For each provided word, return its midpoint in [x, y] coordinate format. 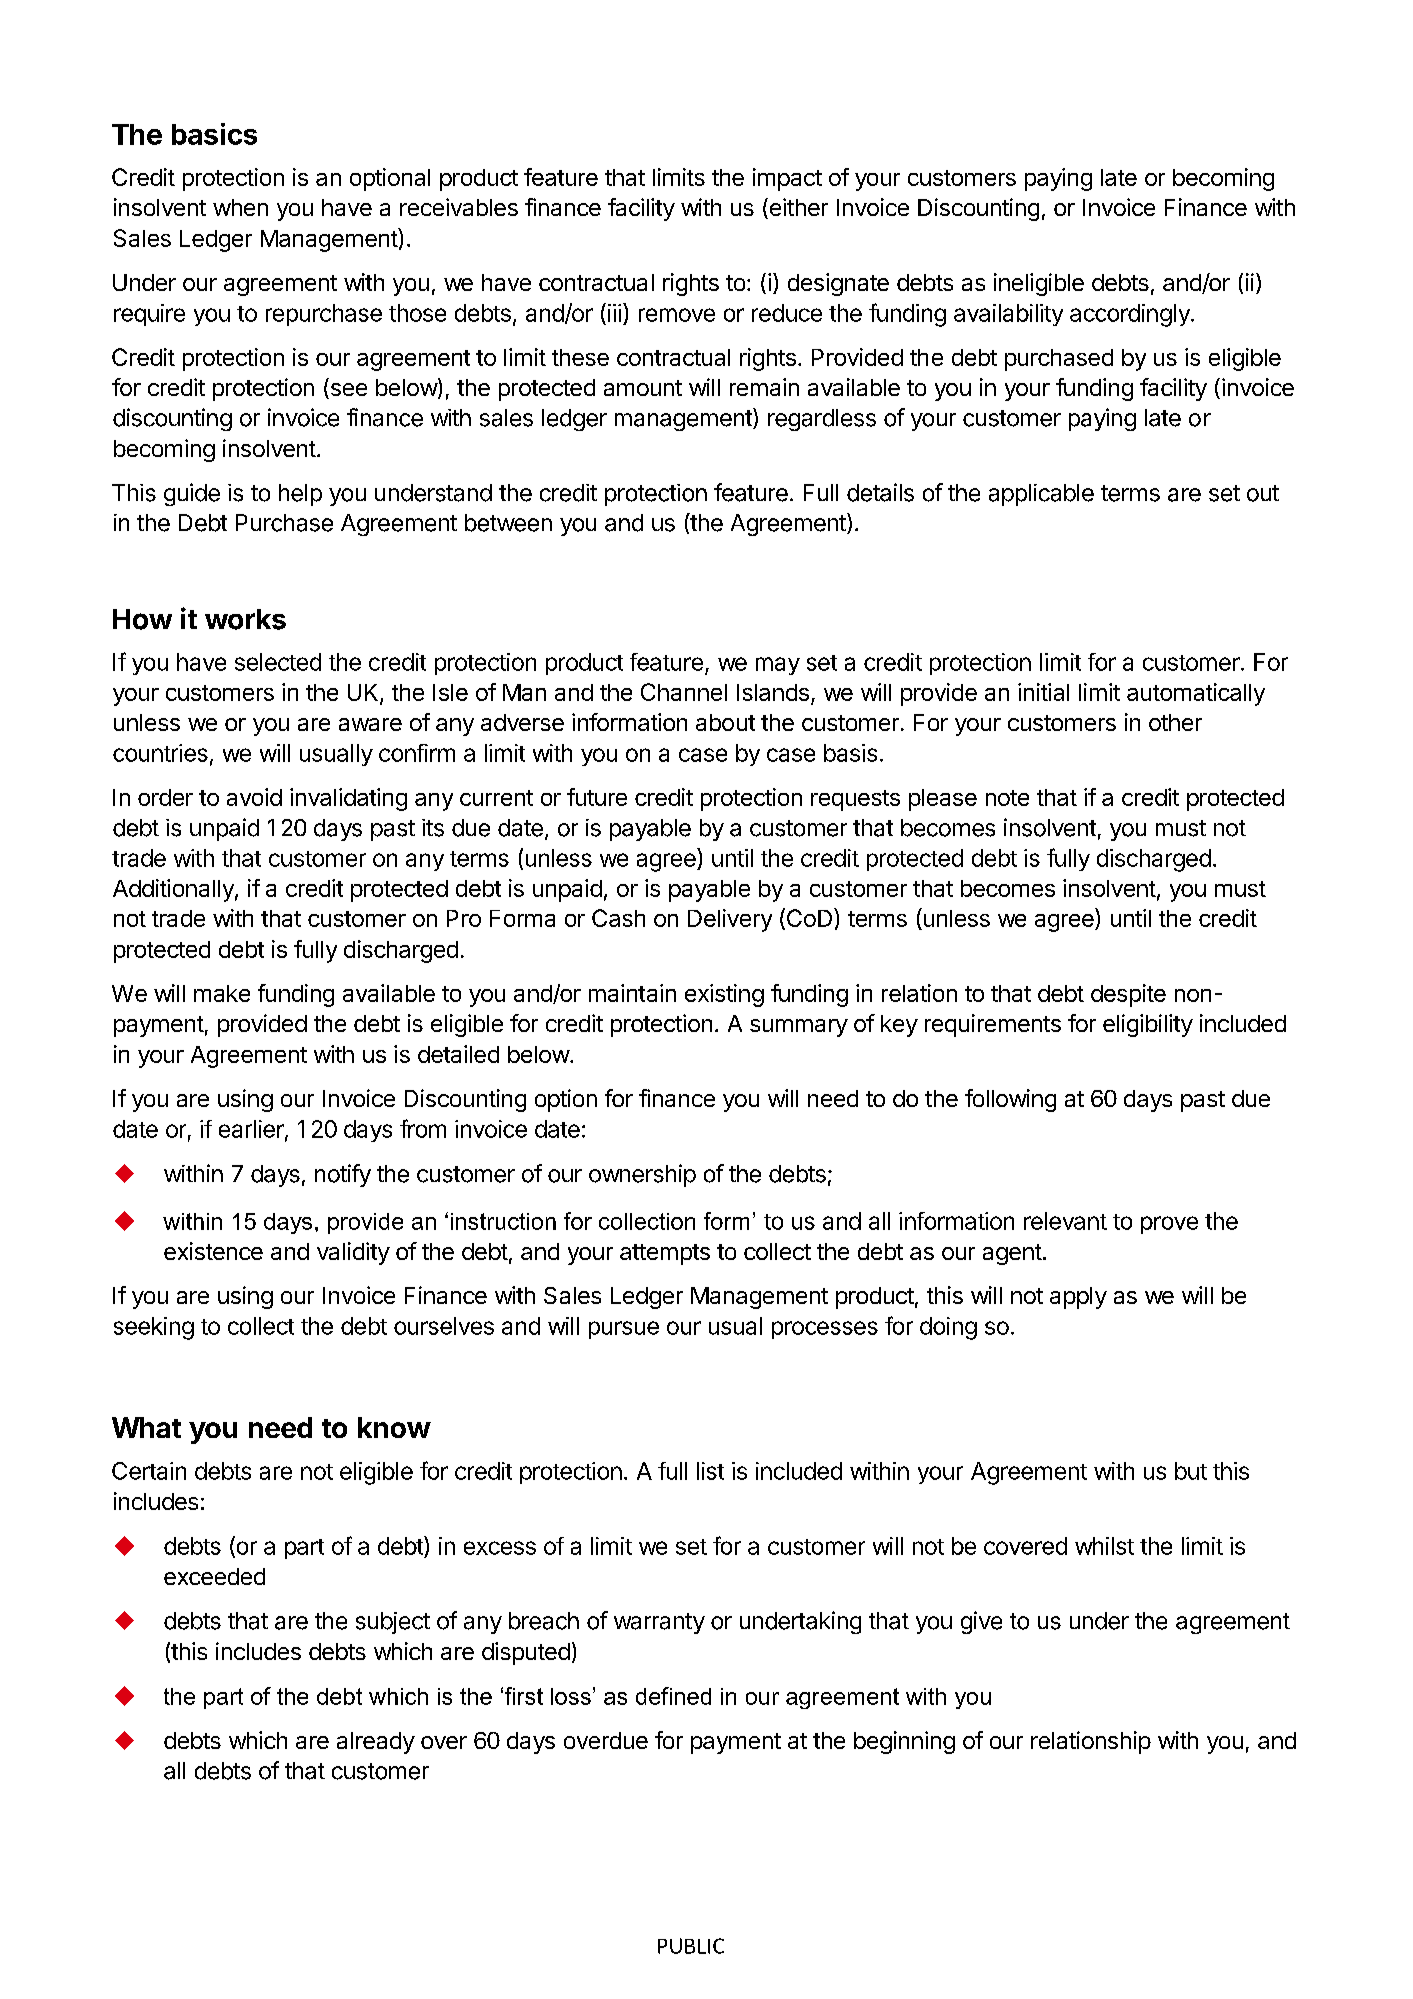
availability [1008, 315]
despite [1128, 995]
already [376, 1743]
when [240, 207]
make [222, 993]
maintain [632, 993]
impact [787, 179]
